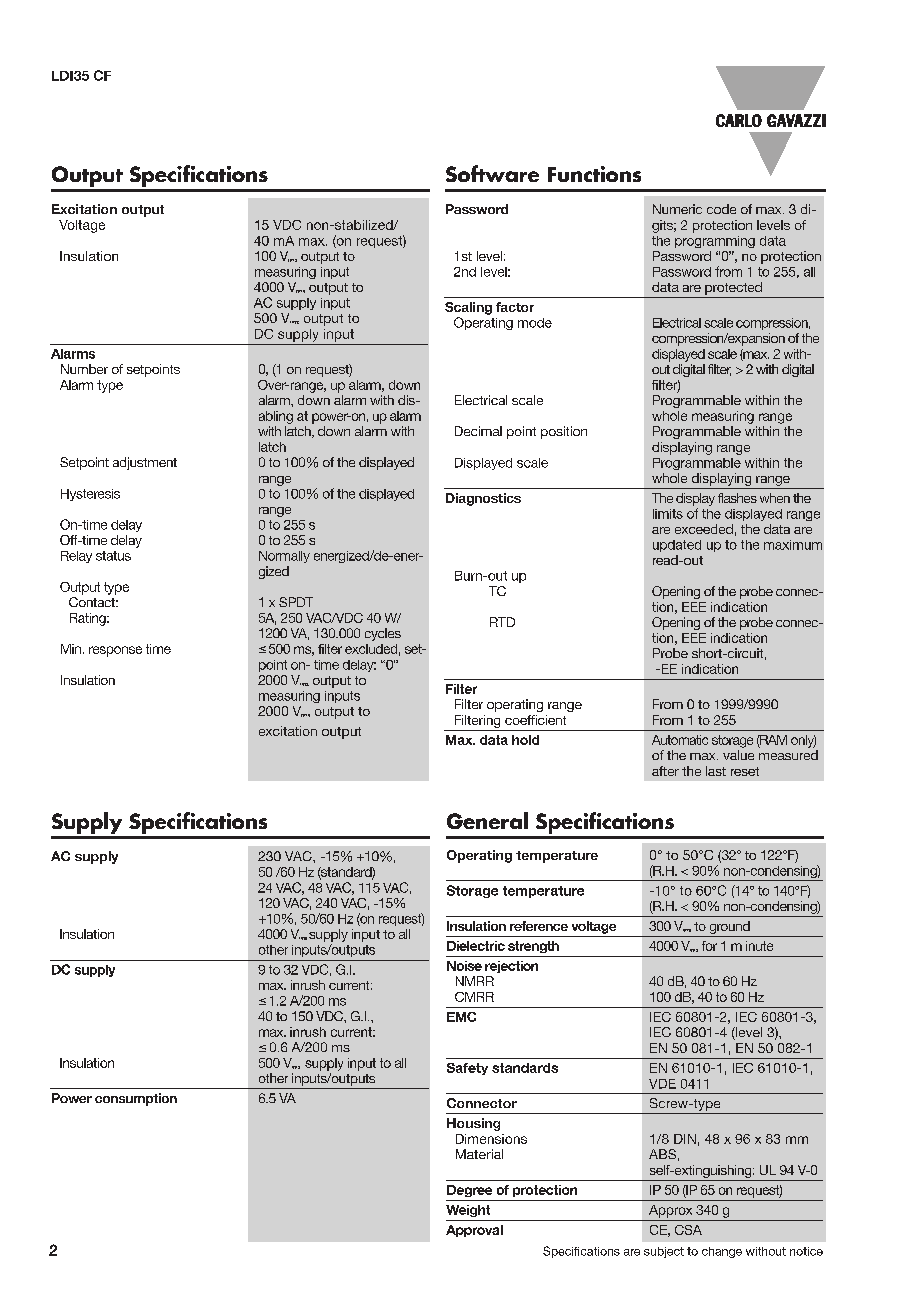 Image resolution: width=924 pixels, height=1307 pixels. What do you see at coordinates (464, 966) in the document?
I see `Noise` at bounding box center [464, 966].
